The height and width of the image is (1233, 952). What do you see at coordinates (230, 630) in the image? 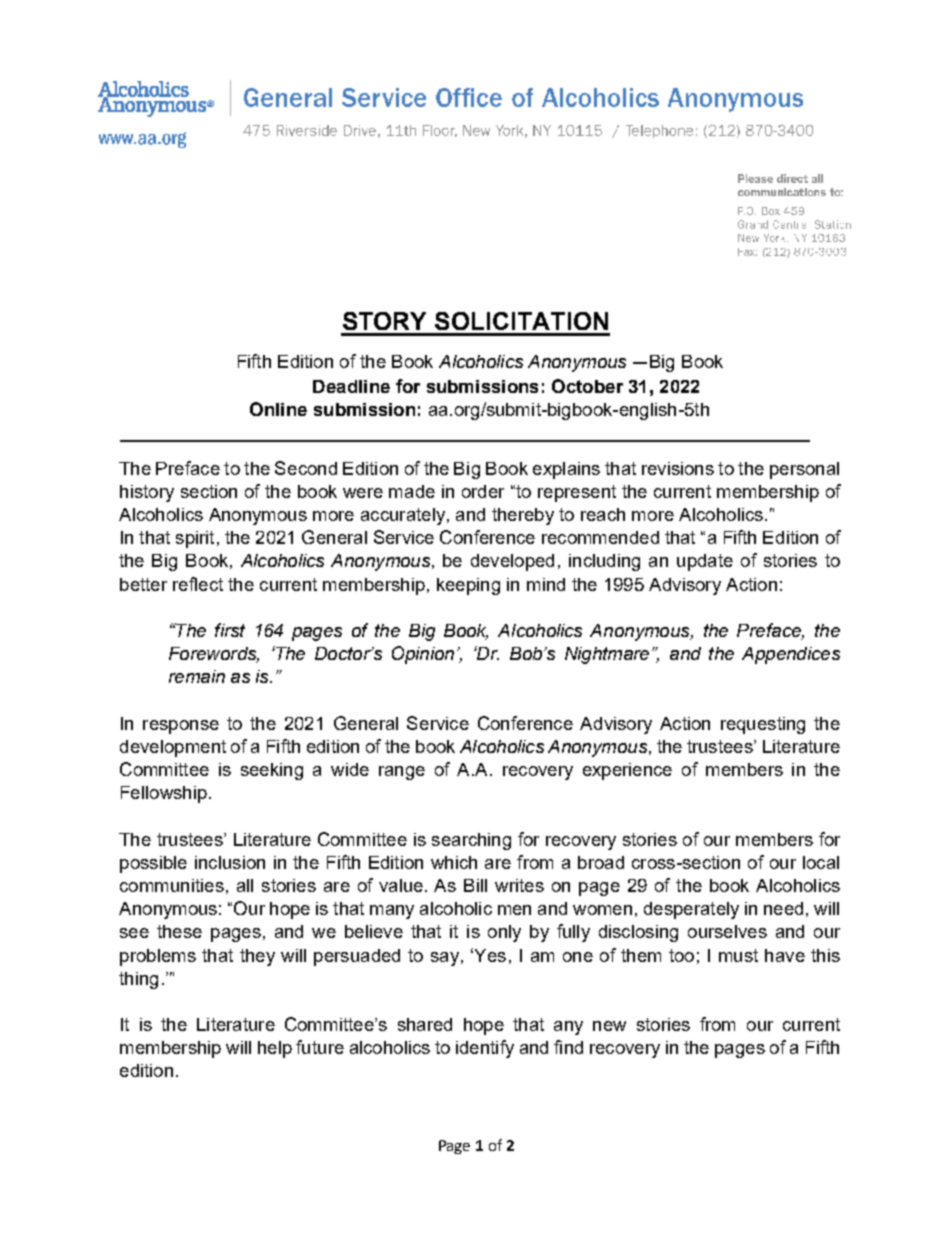
I see `first` at bounding box center [230, 630].
